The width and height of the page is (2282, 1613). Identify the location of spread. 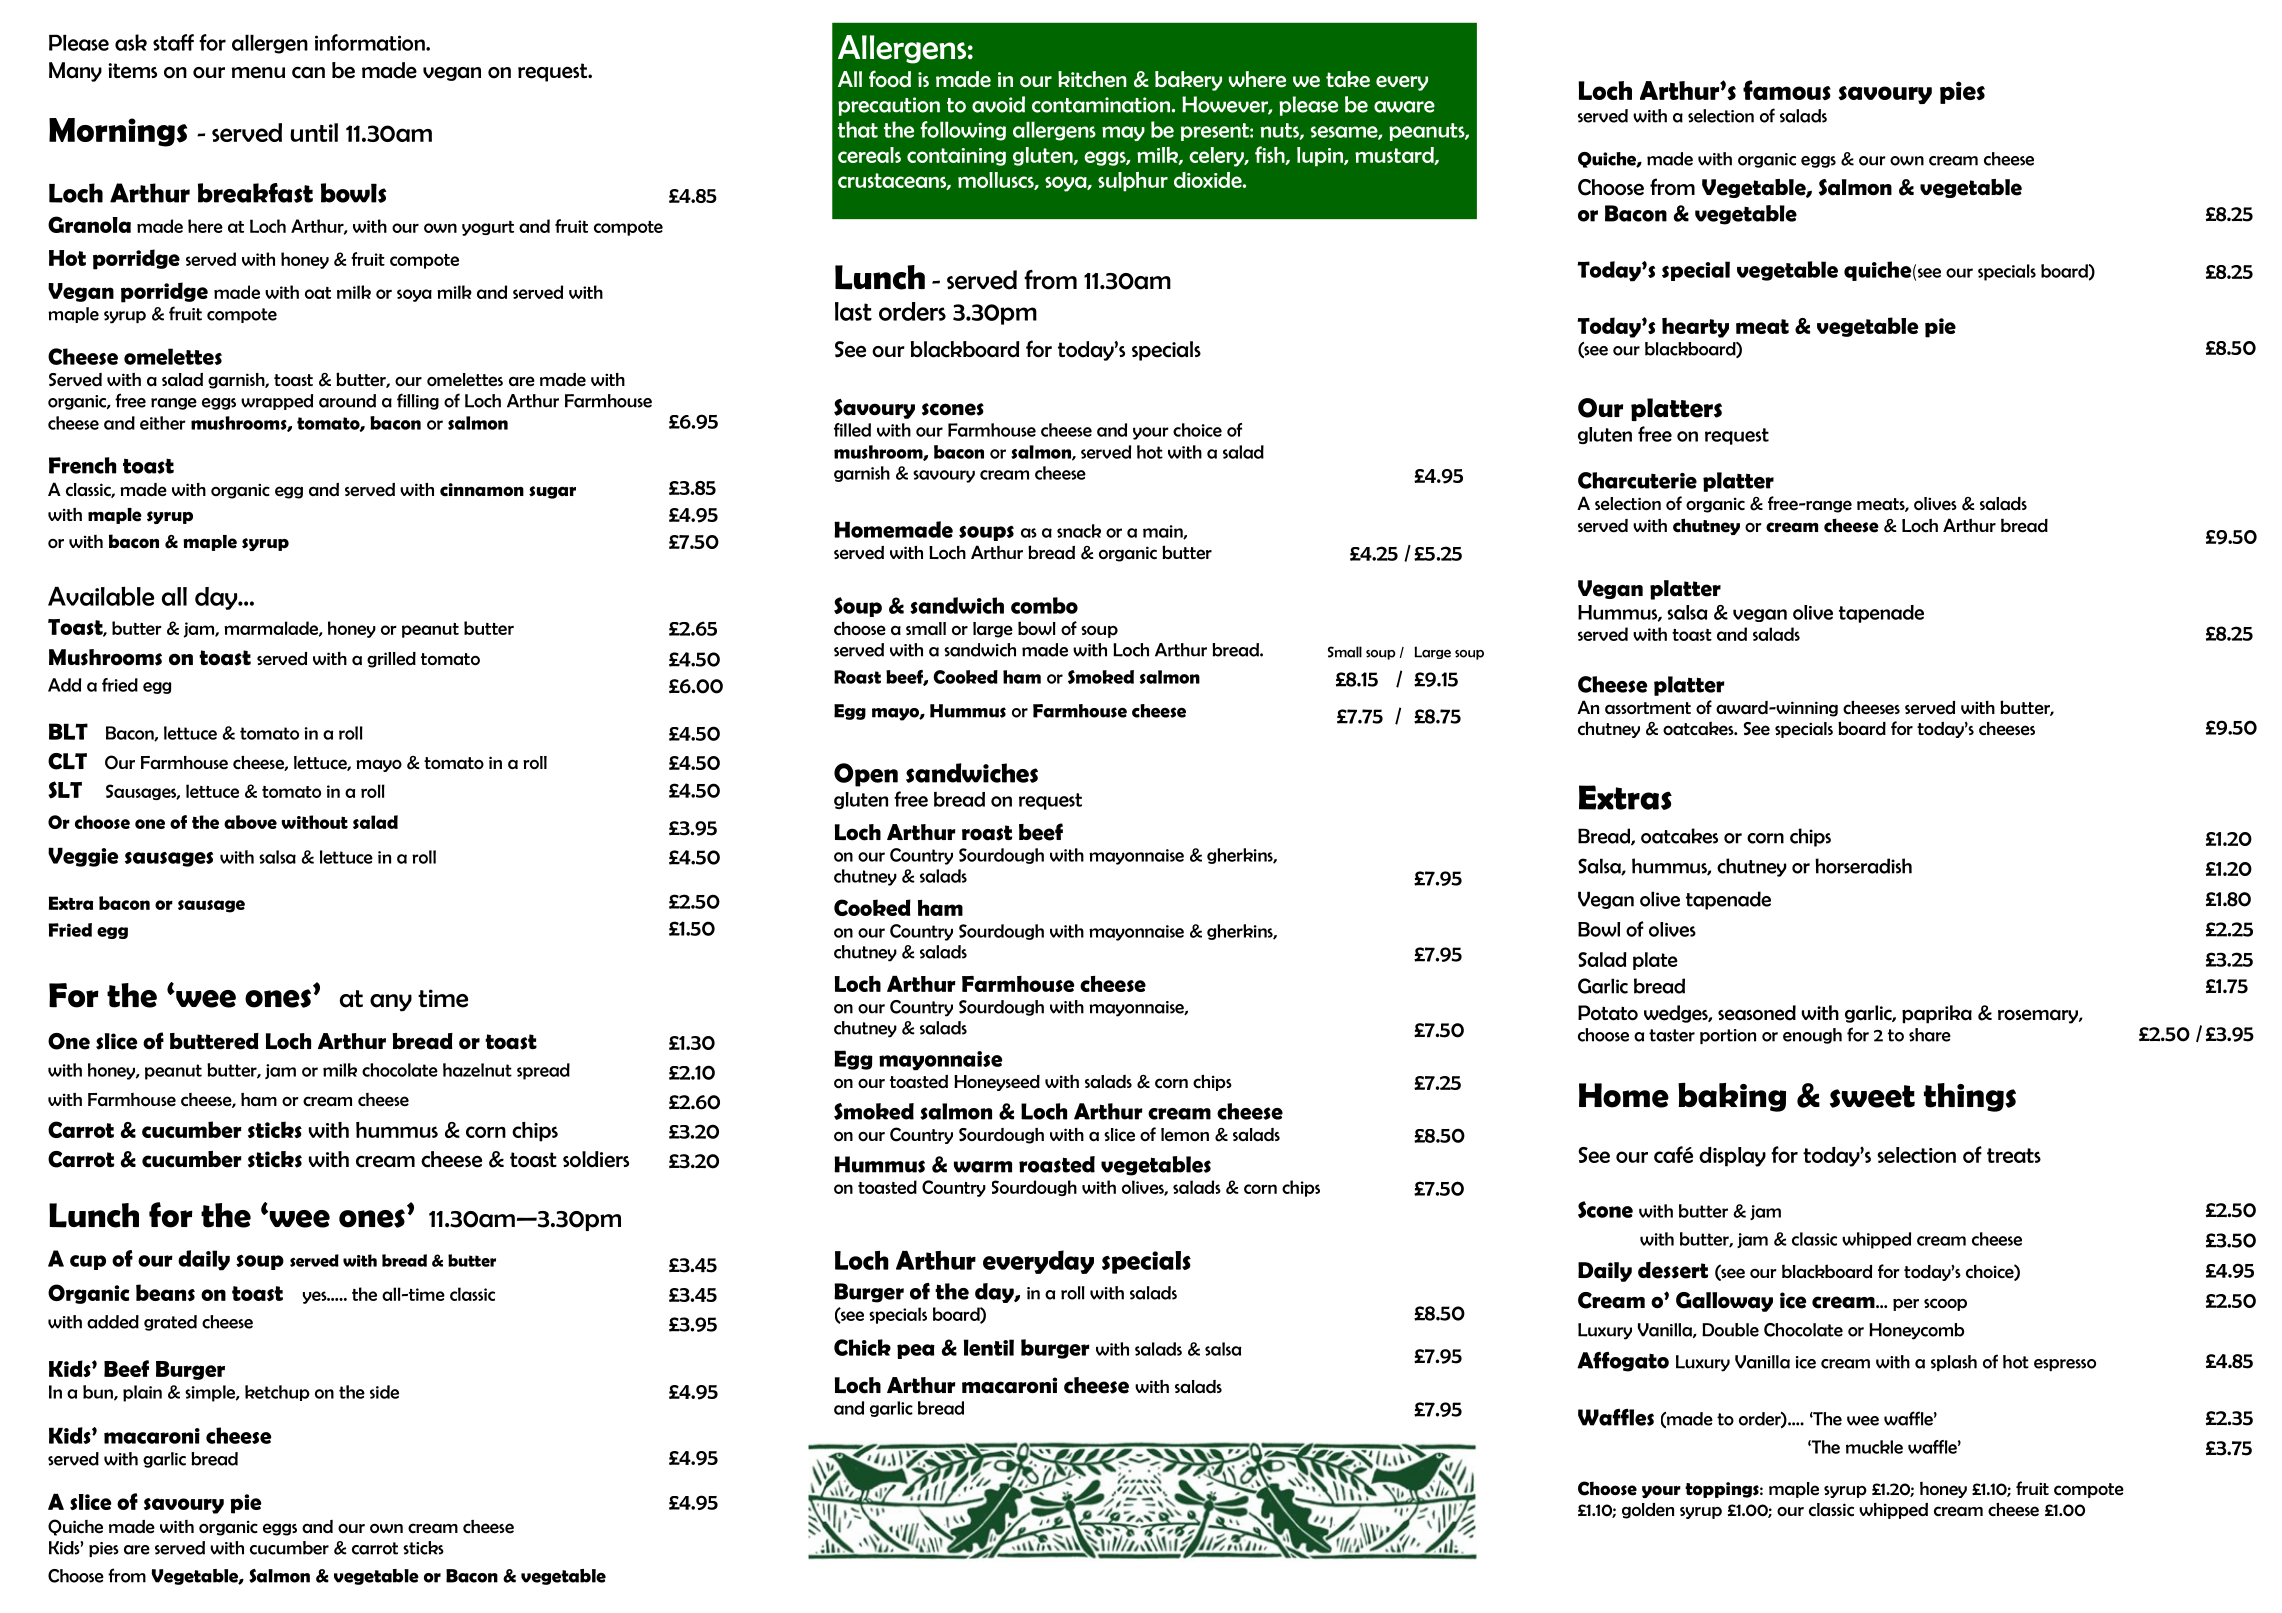
(543, 1071).
